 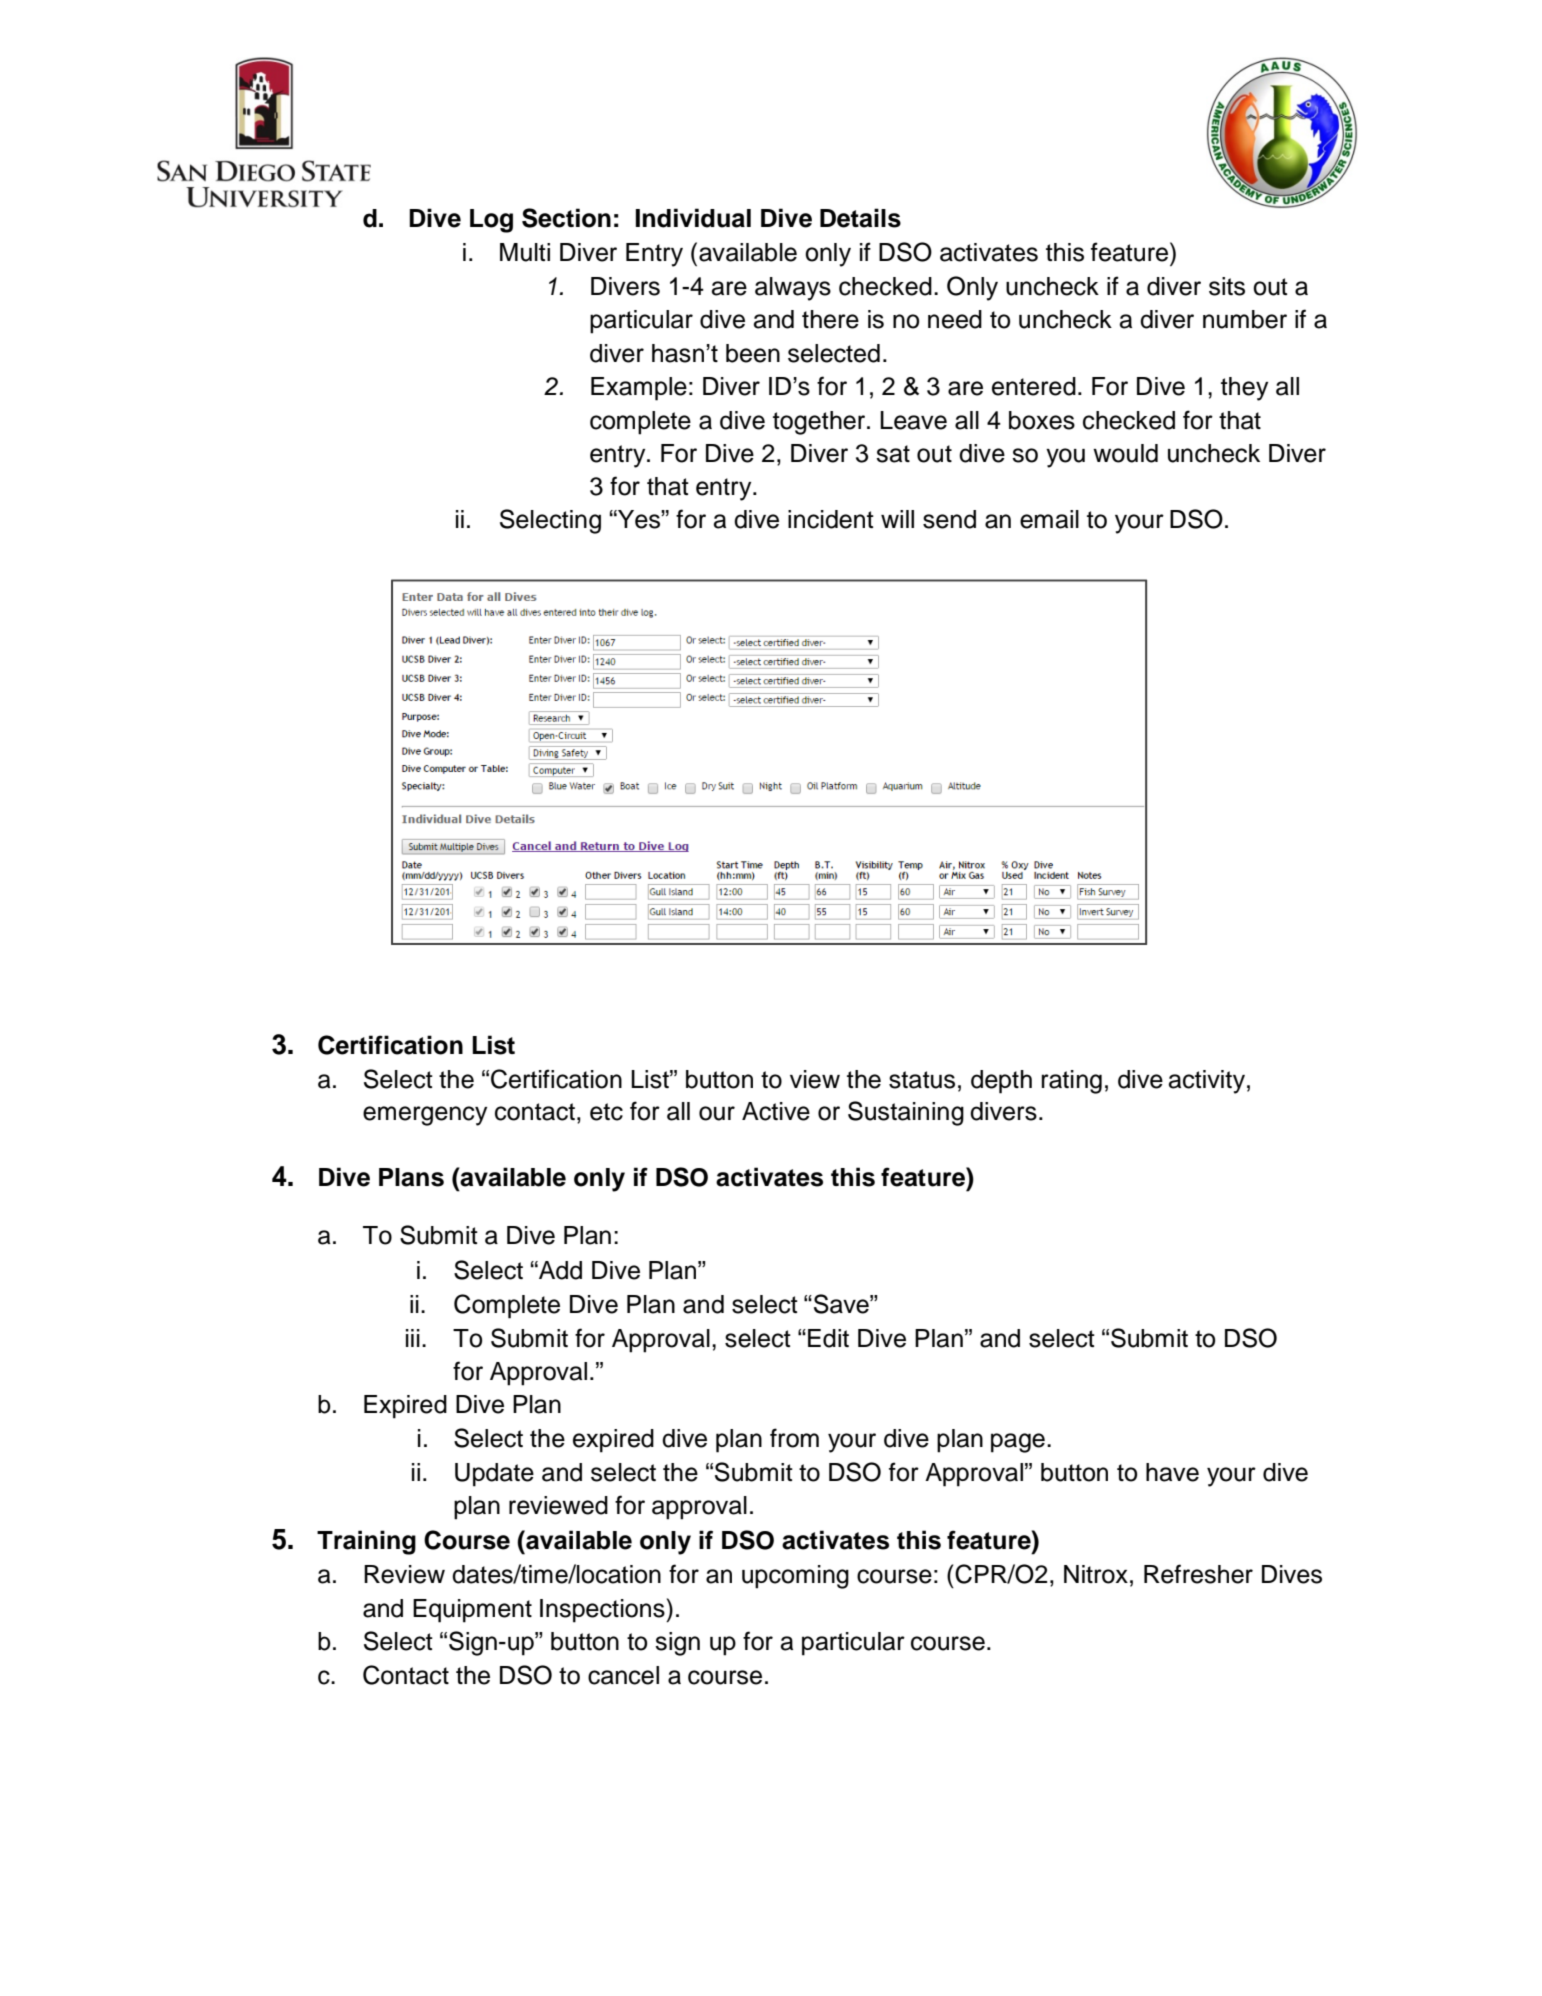 What do you see at coordinates (1072, 1082) in the screenshot?
I see `rating` at bounding box center [1072, 1082].
